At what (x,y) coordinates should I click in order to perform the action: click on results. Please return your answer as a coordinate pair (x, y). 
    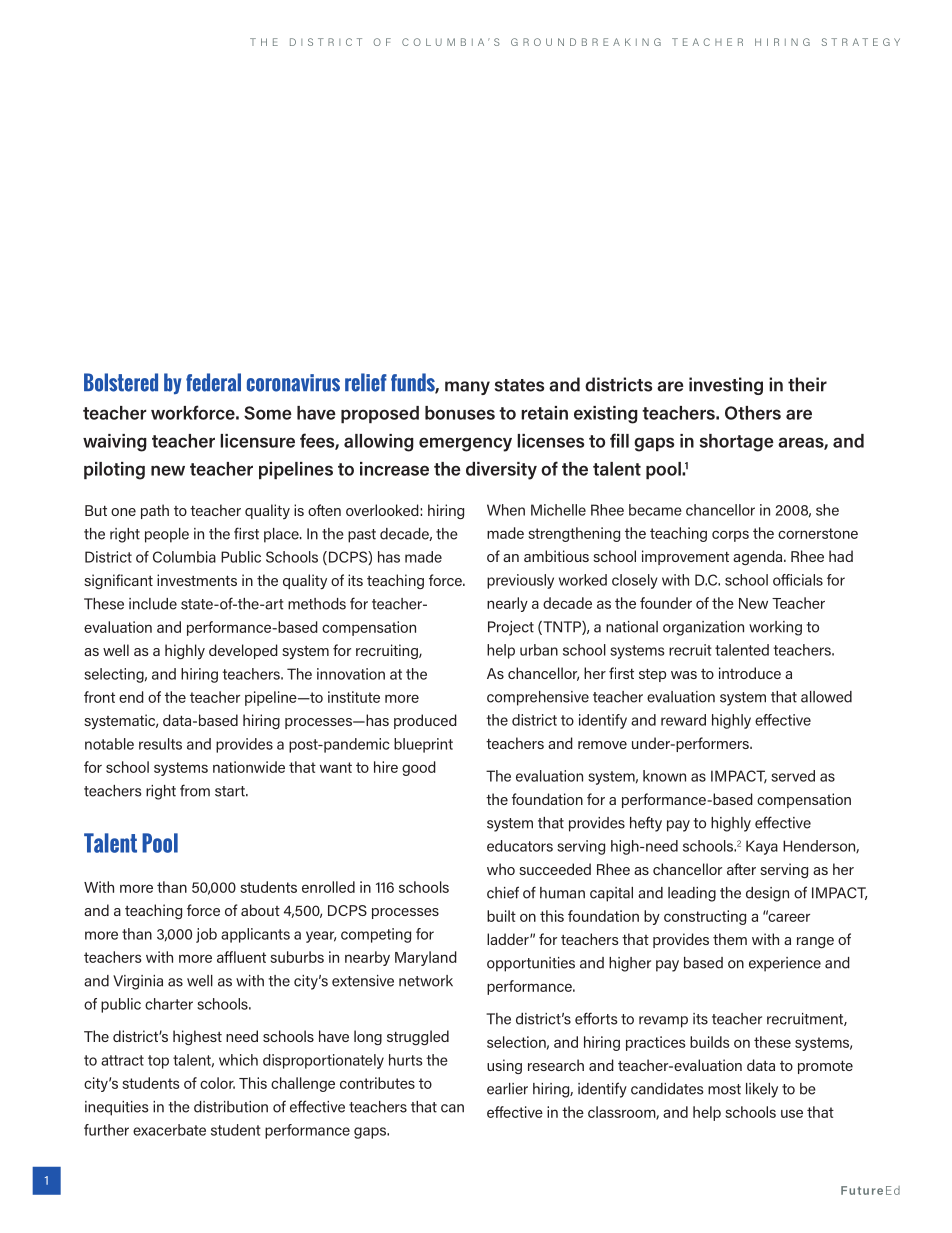
    Looking at the image, I should click on (160, 744).
